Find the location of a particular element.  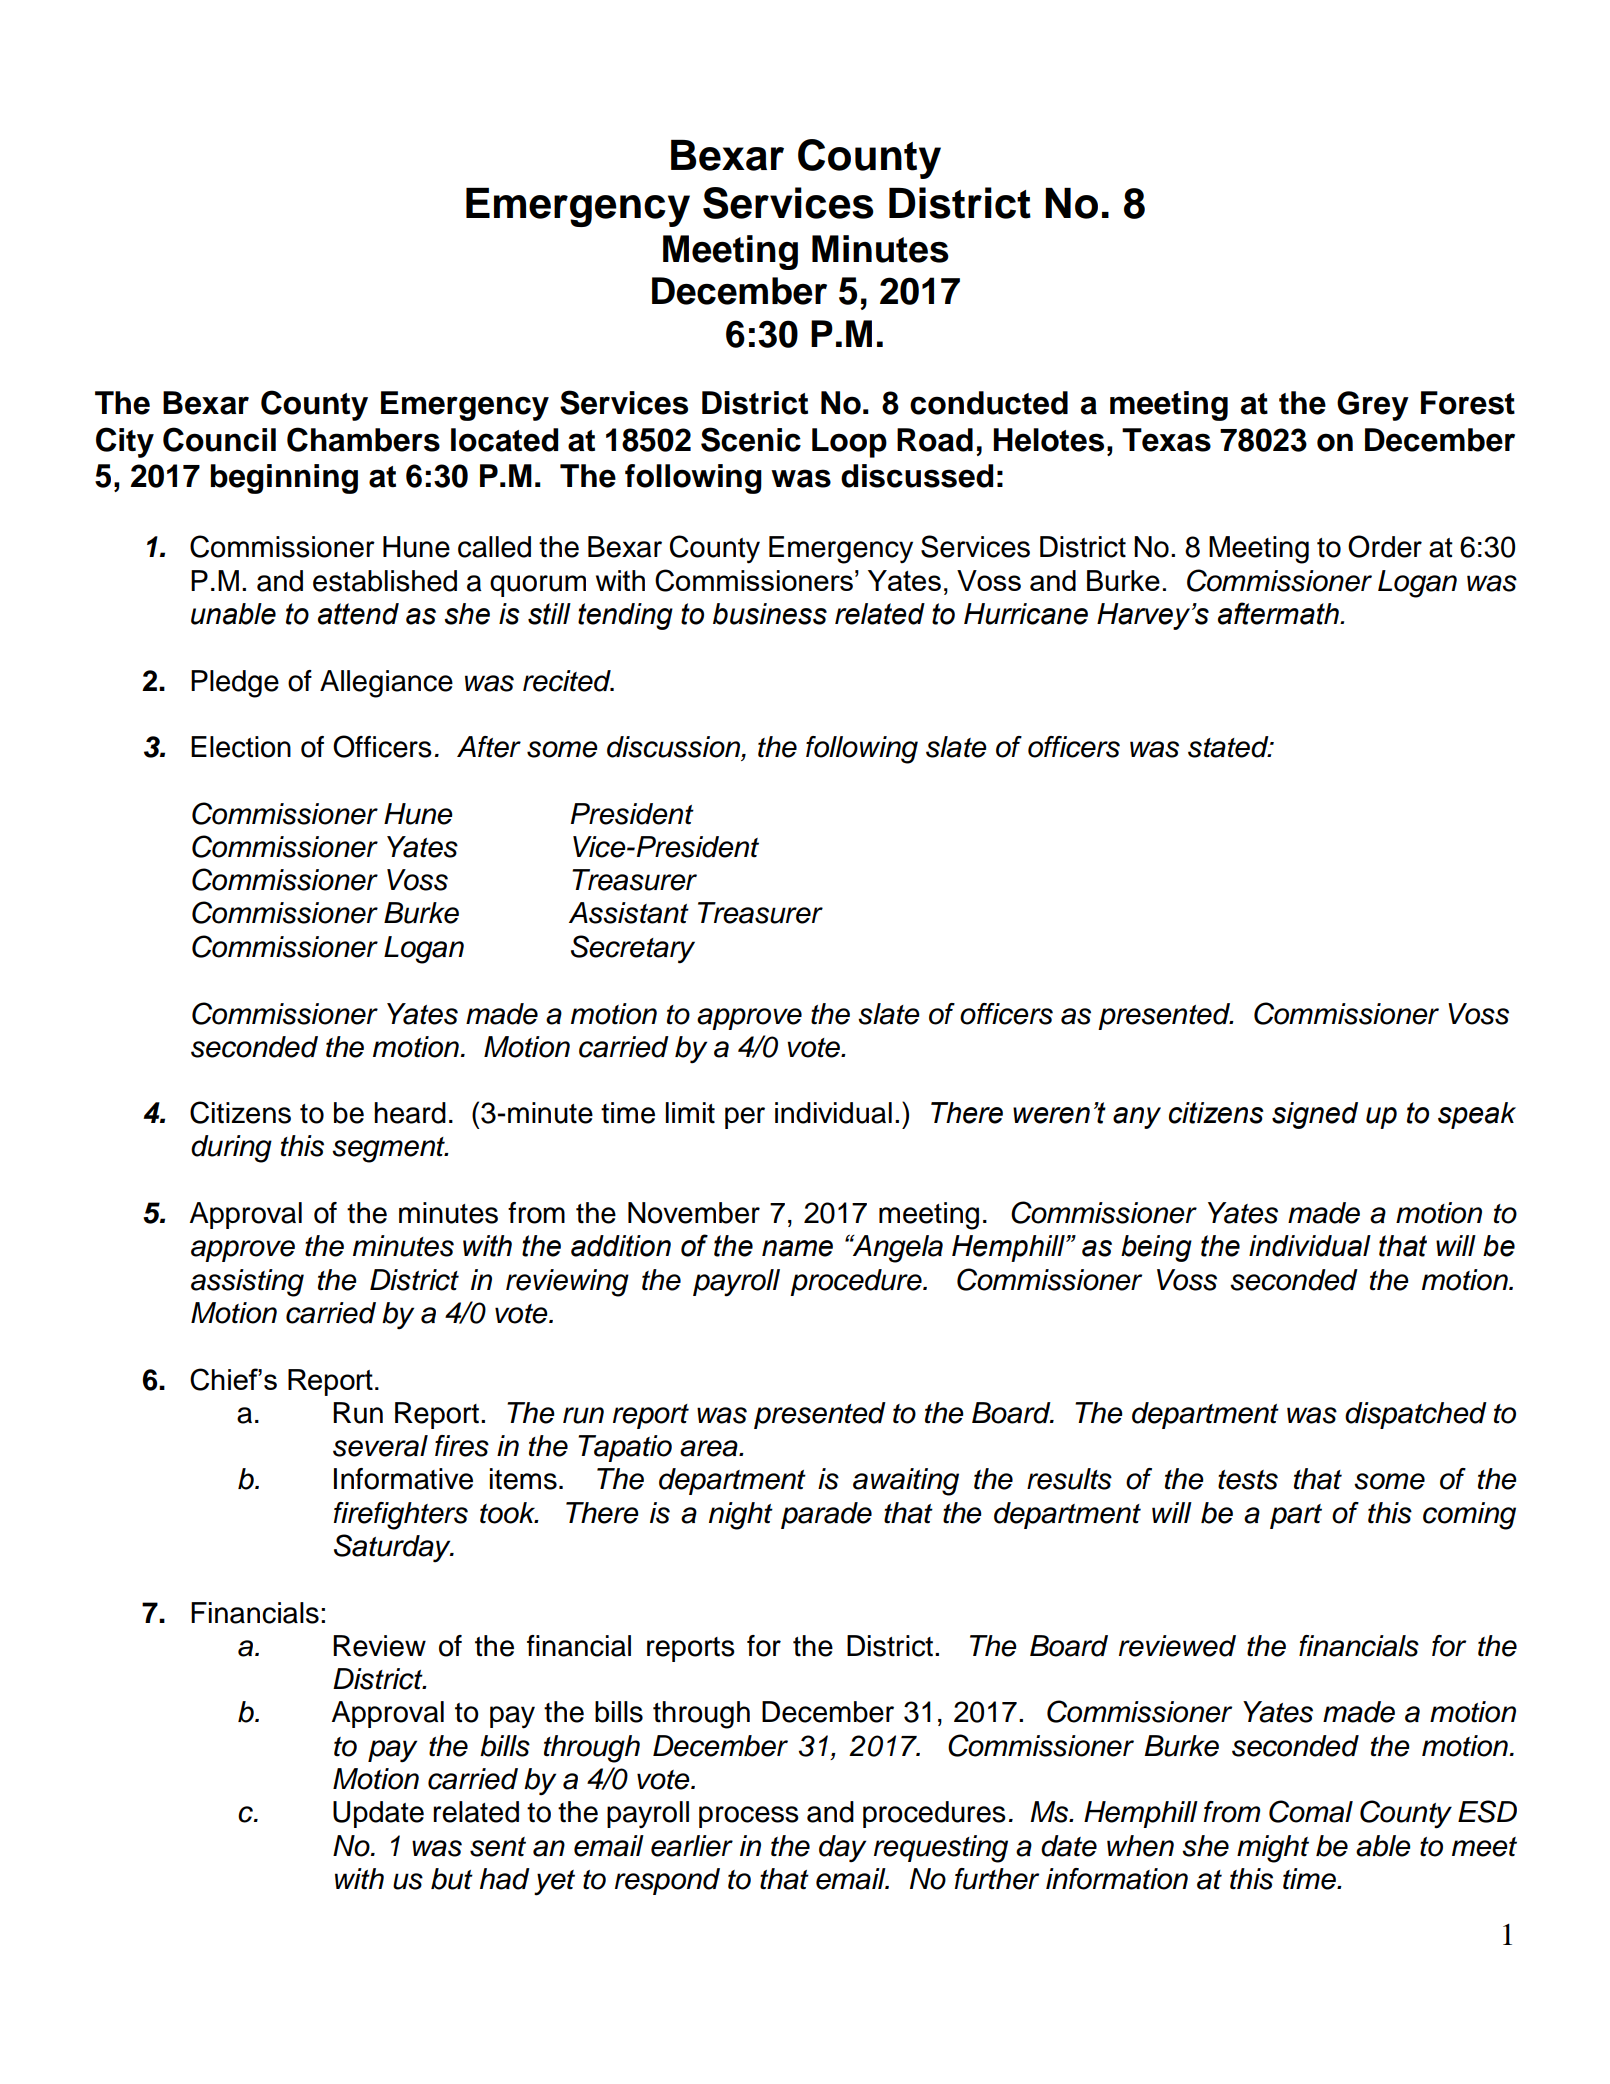

beginning is located at coordinates (284, 479).
